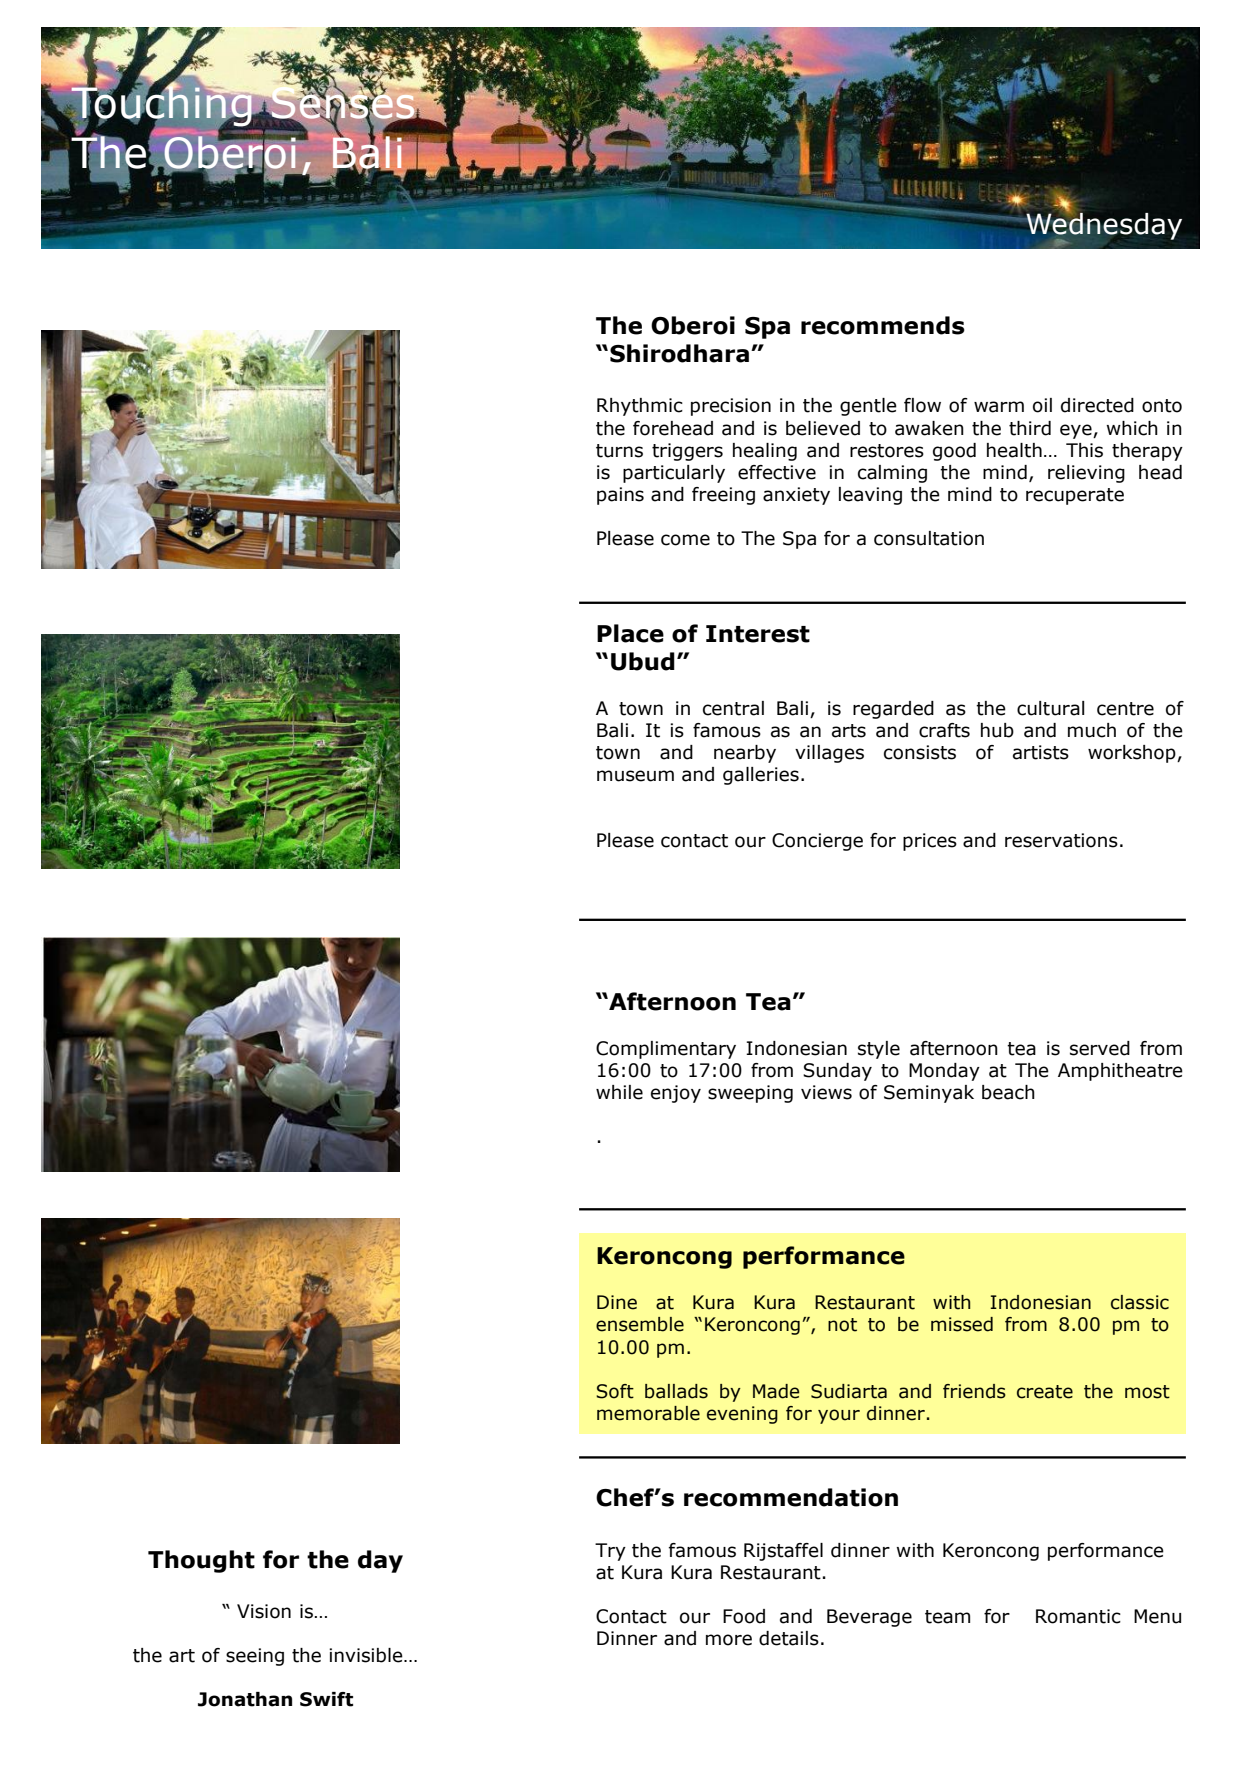 The width and height of the page is (1241, 1792). I want to click on more, so click(729, 1640).
